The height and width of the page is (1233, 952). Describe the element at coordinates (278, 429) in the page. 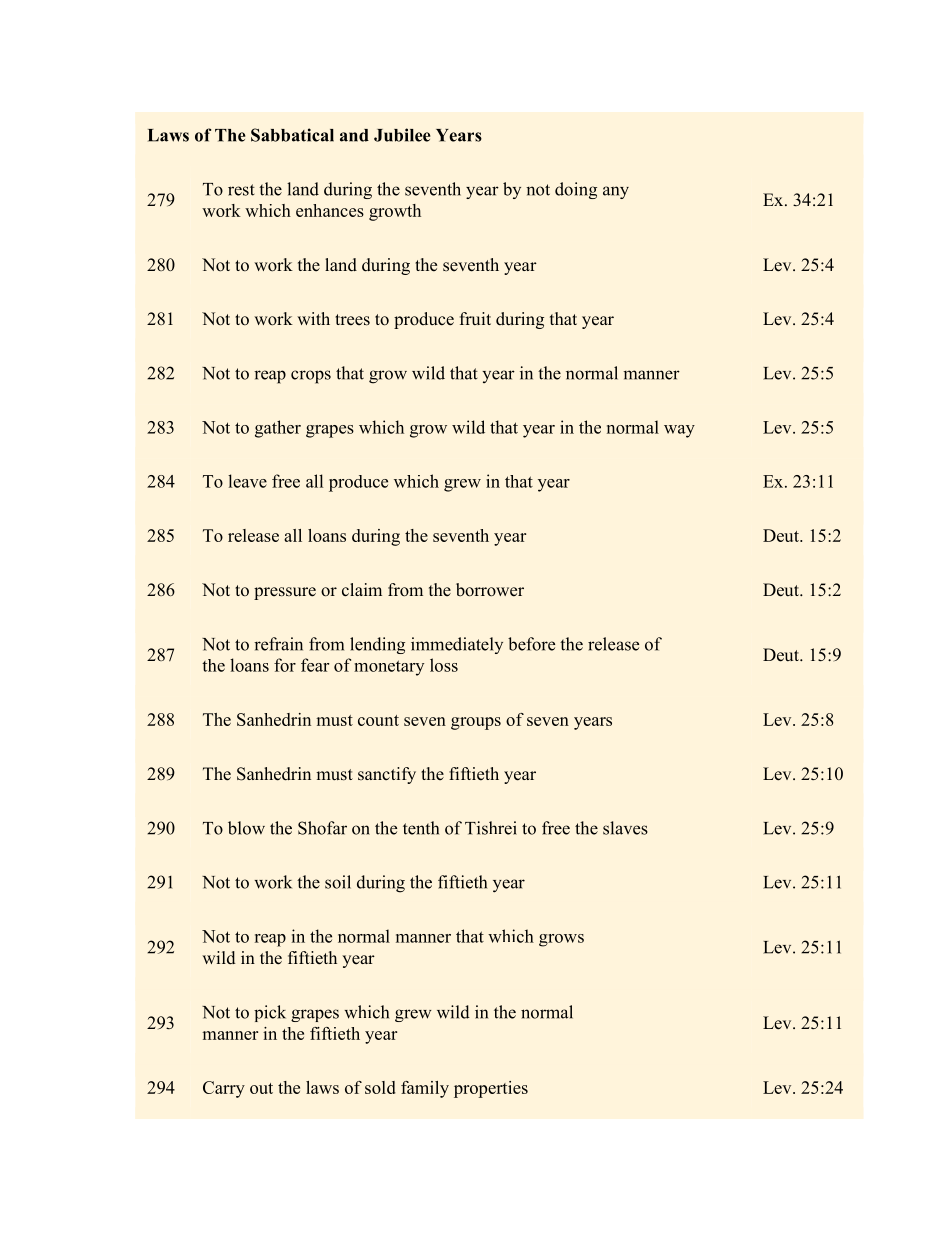

I see `gather` at that location.
